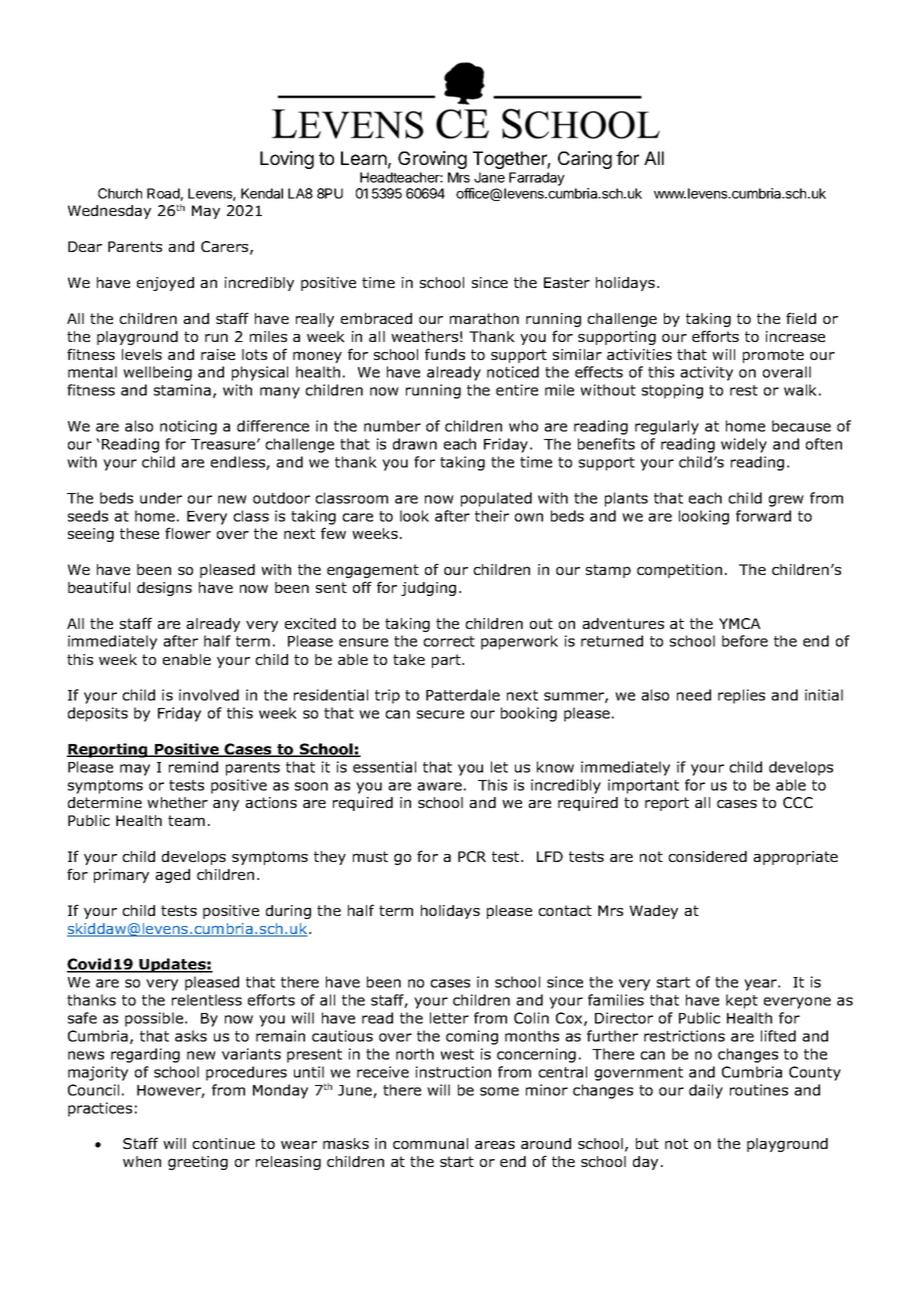  I want to click on when, so click(142, 1161).
